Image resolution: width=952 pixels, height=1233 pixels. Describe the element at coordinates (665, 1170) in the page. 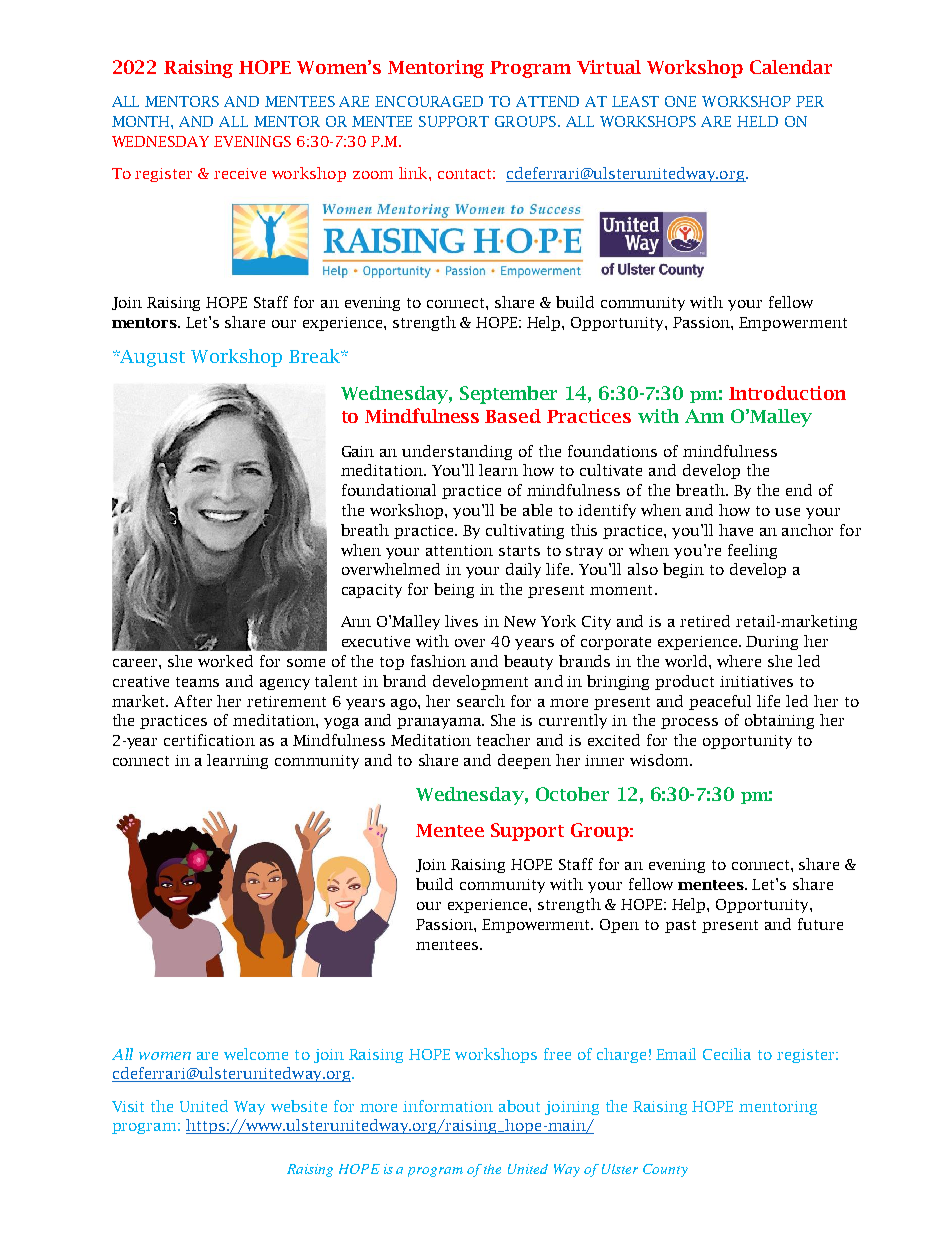

I see `County` at that location.
